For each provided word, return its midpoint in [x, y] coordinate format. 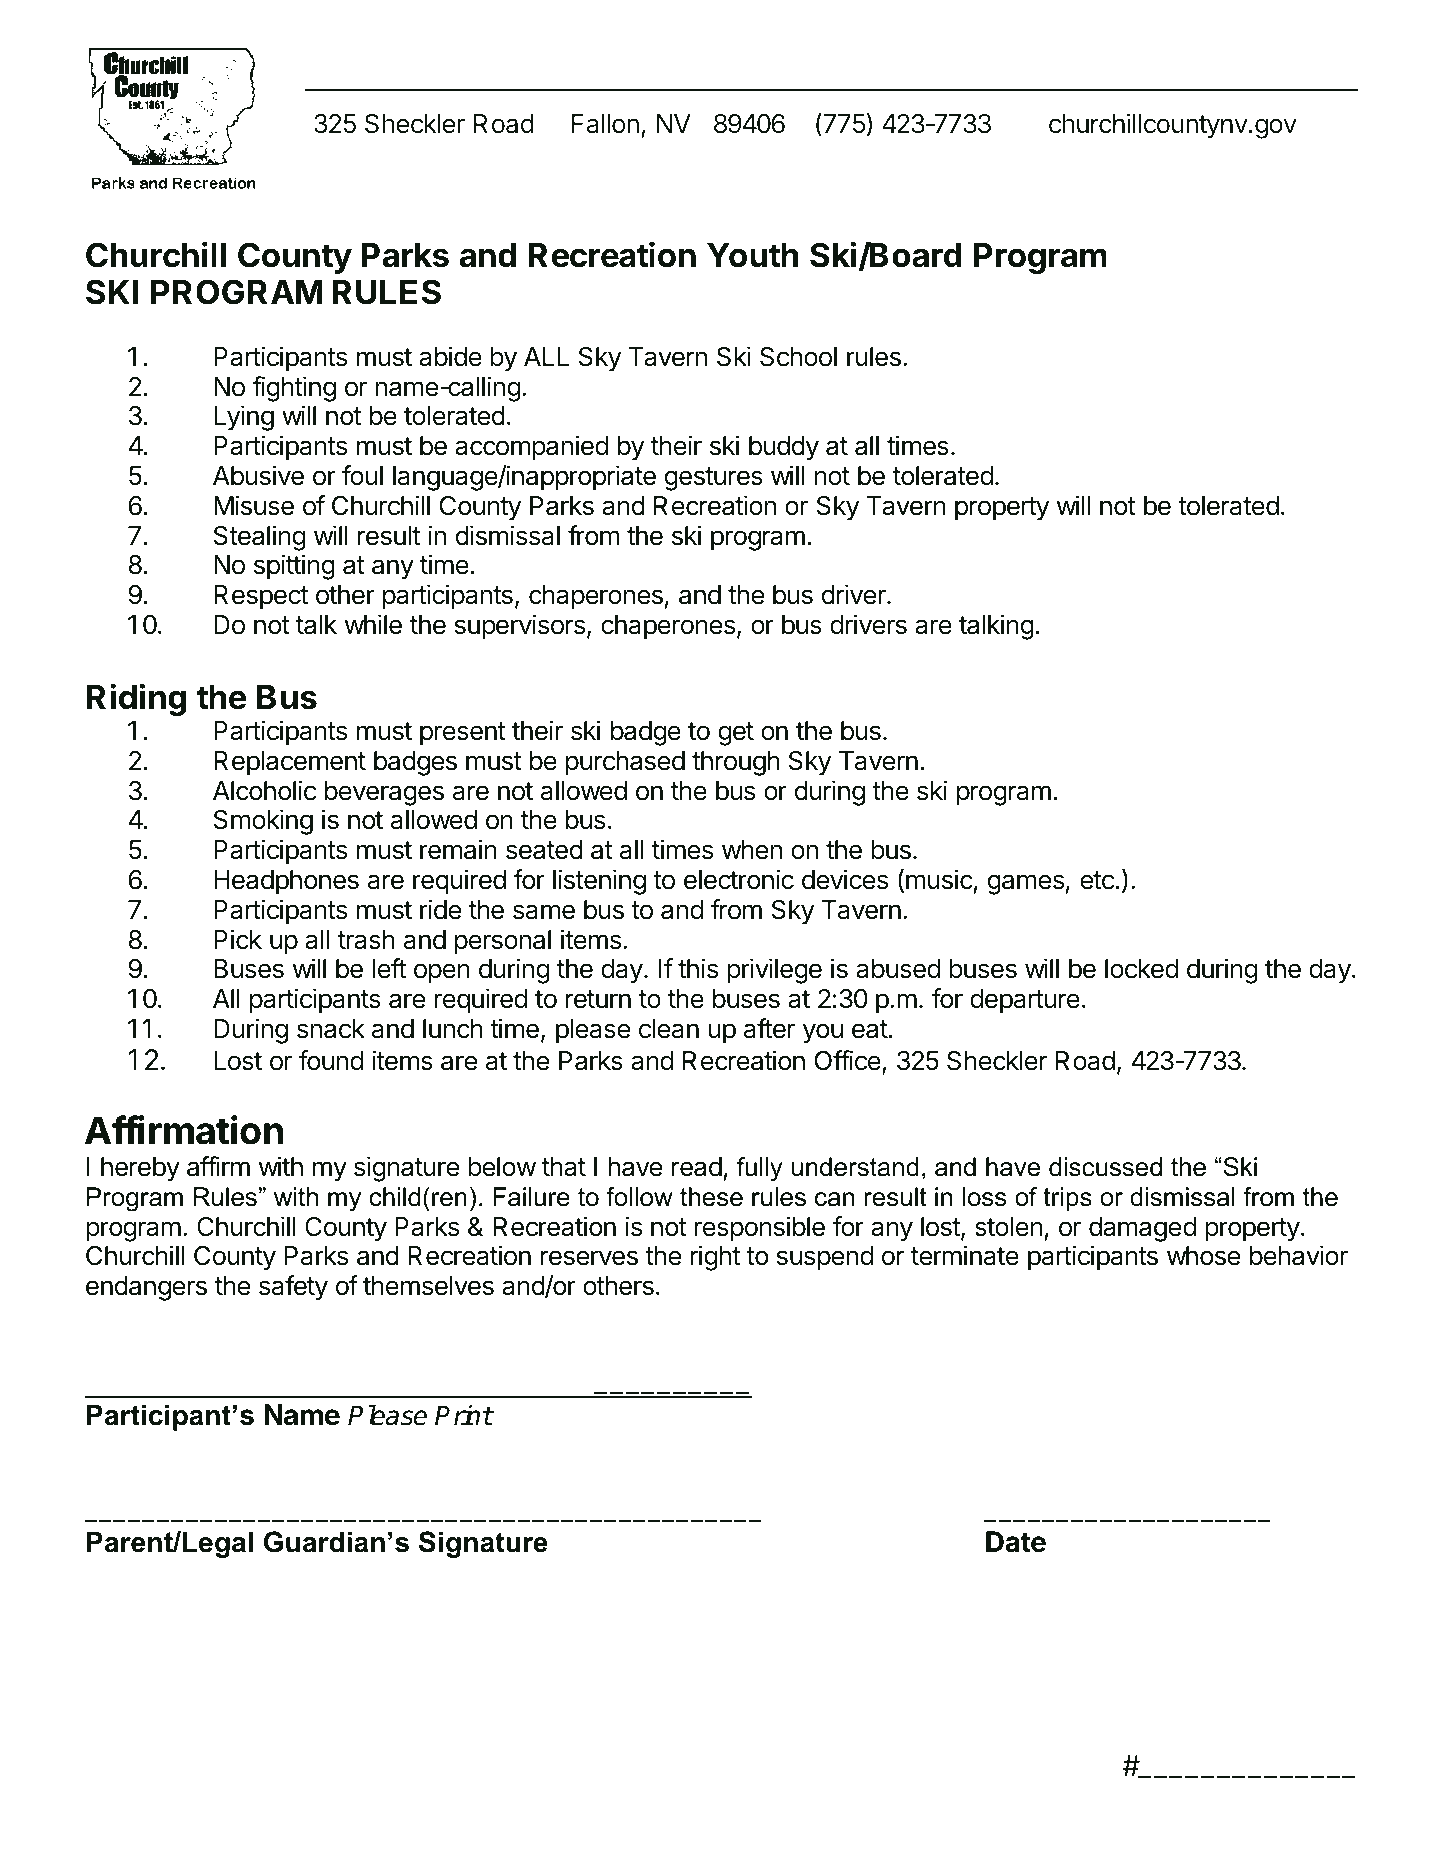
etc [1097, 880]
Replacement [290, 763]
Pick [238, 939]
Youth [752, 255]
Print [464, 1415]
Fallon [605, 124]
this [698, 968]
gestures [714, 479]
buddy [784, 448]
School [798, 357]
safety [293, 1288]
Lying [244, 418]
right [715, 1258]
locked [1141, 969]
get [736, 734]
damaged [1142, 1229]
